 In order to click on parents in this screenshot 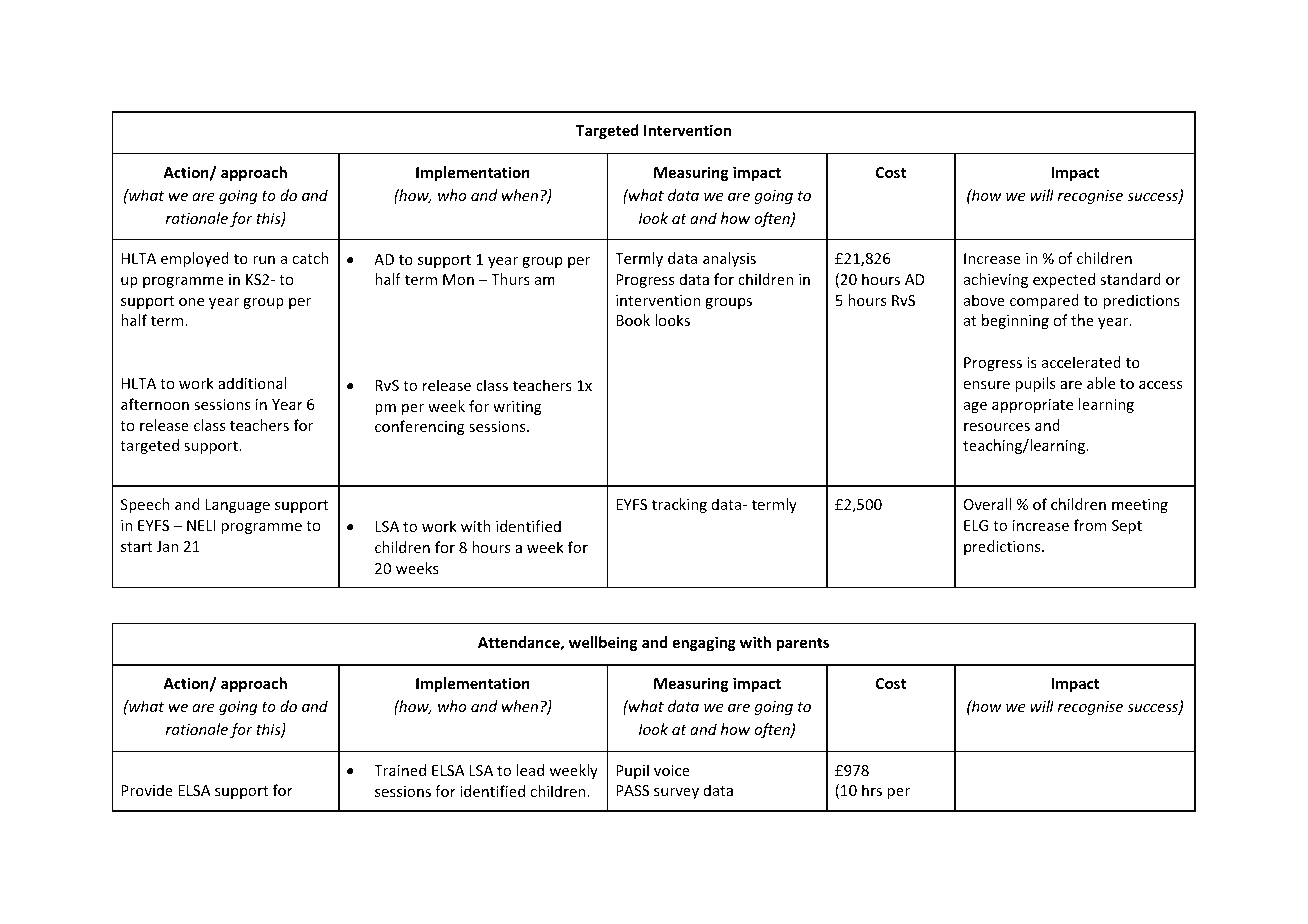, I will do `click(803, 644)`.
